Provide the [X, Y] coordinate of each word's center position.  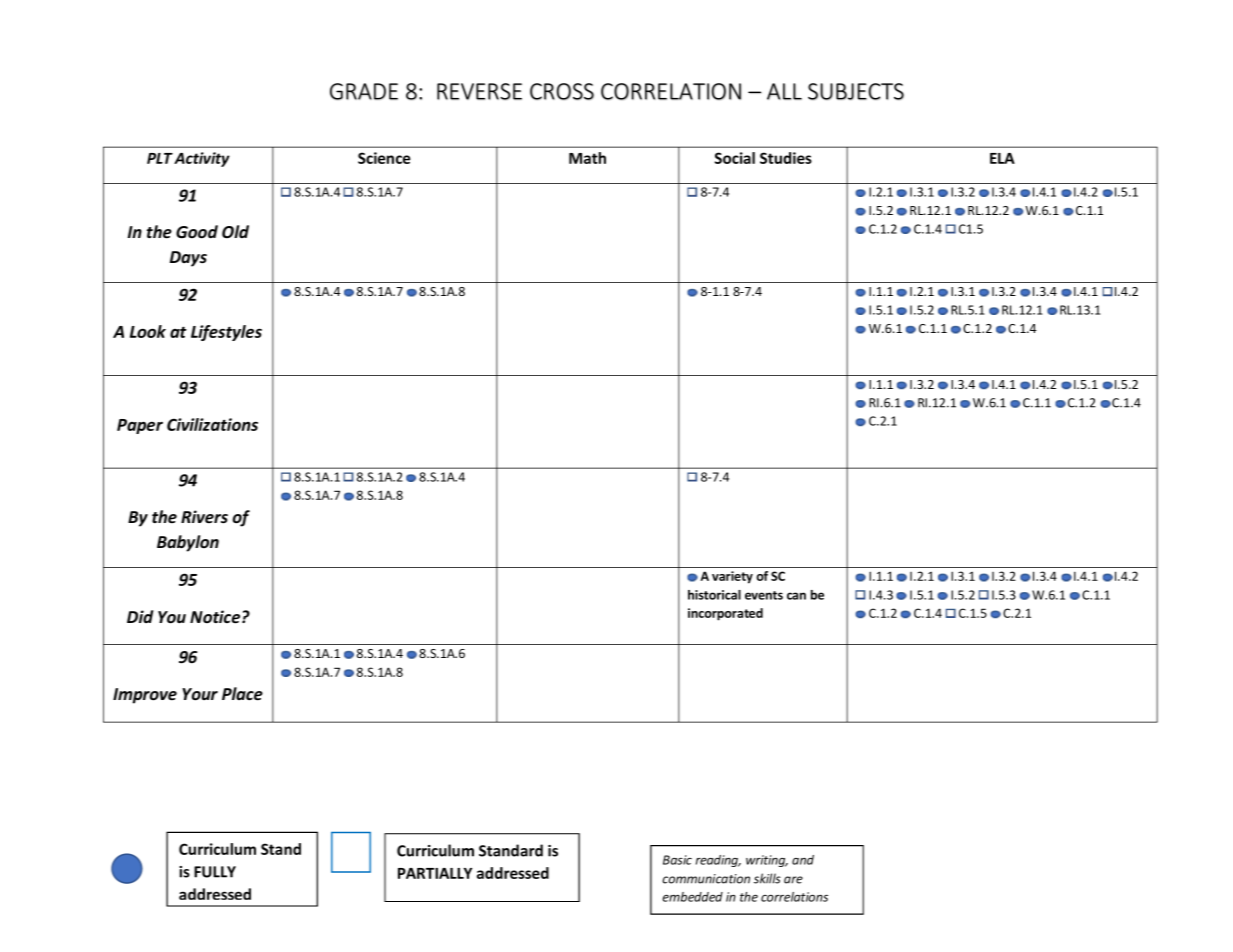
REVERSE [479, 91]
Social [734, 158]
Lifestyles [226, 333]
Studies [786, 158]
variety [732, 577]
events [764, 595]
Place [242, 694]
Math [587, 158]
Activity [202, 159]
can [796, 596]
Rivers [204, 517]
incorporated [725, 614]
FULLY [215, 872]
